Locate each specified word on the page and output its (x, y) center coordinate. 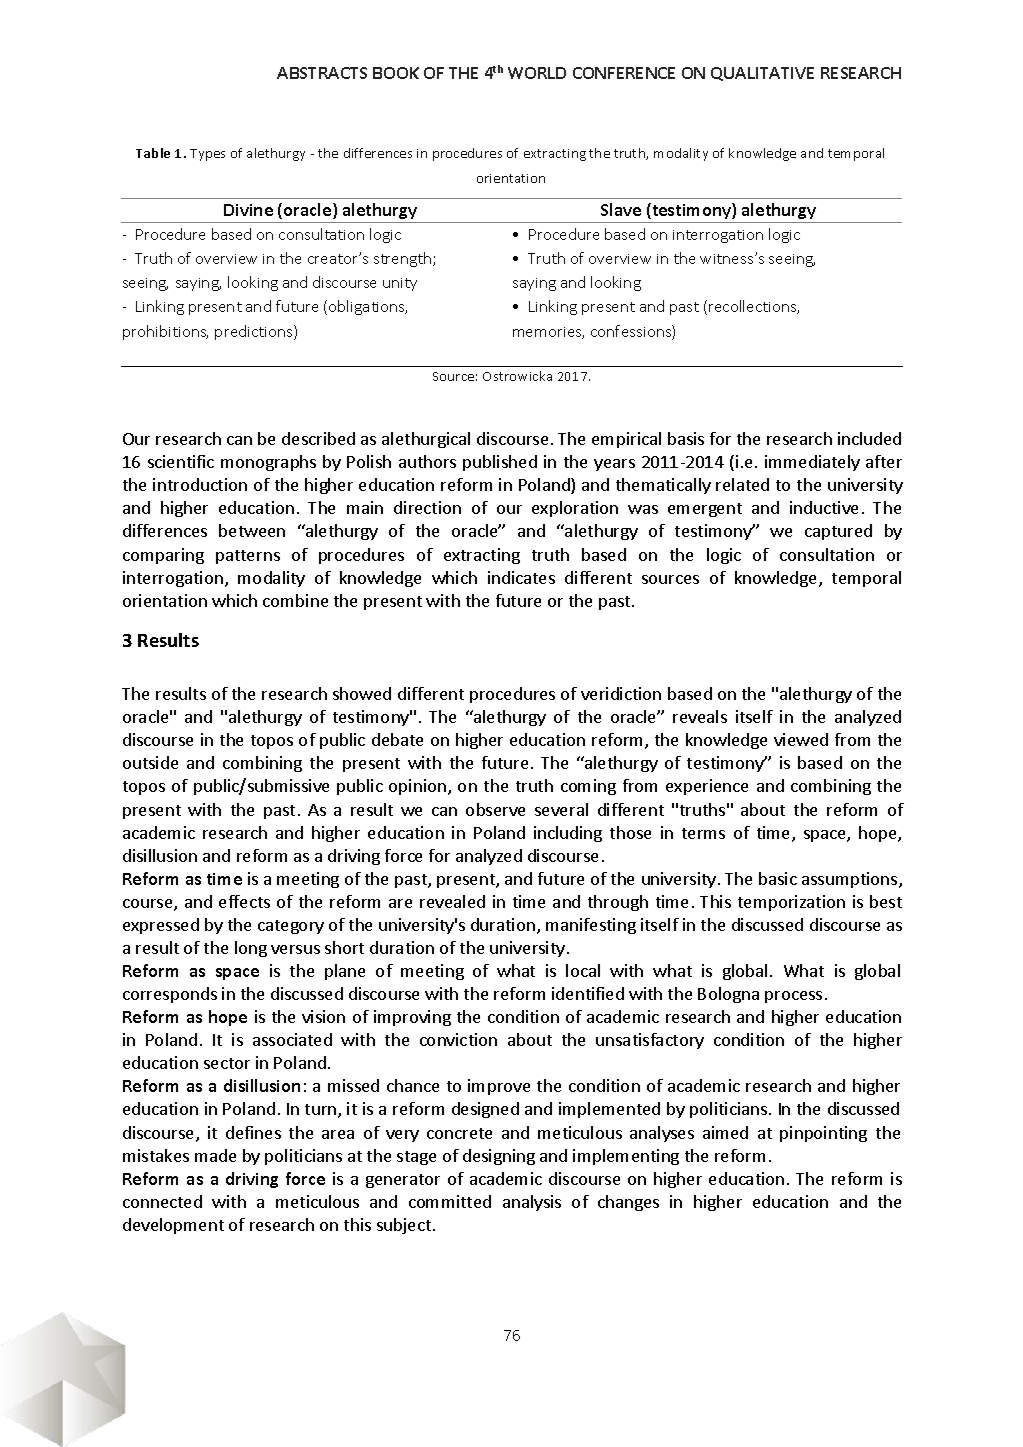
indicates (521, 577)
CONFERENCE (624, 73)
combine (295, 600)
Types (207, 155)
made (215, 1155)
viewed (801, 739)
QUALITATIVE (762, 74)
